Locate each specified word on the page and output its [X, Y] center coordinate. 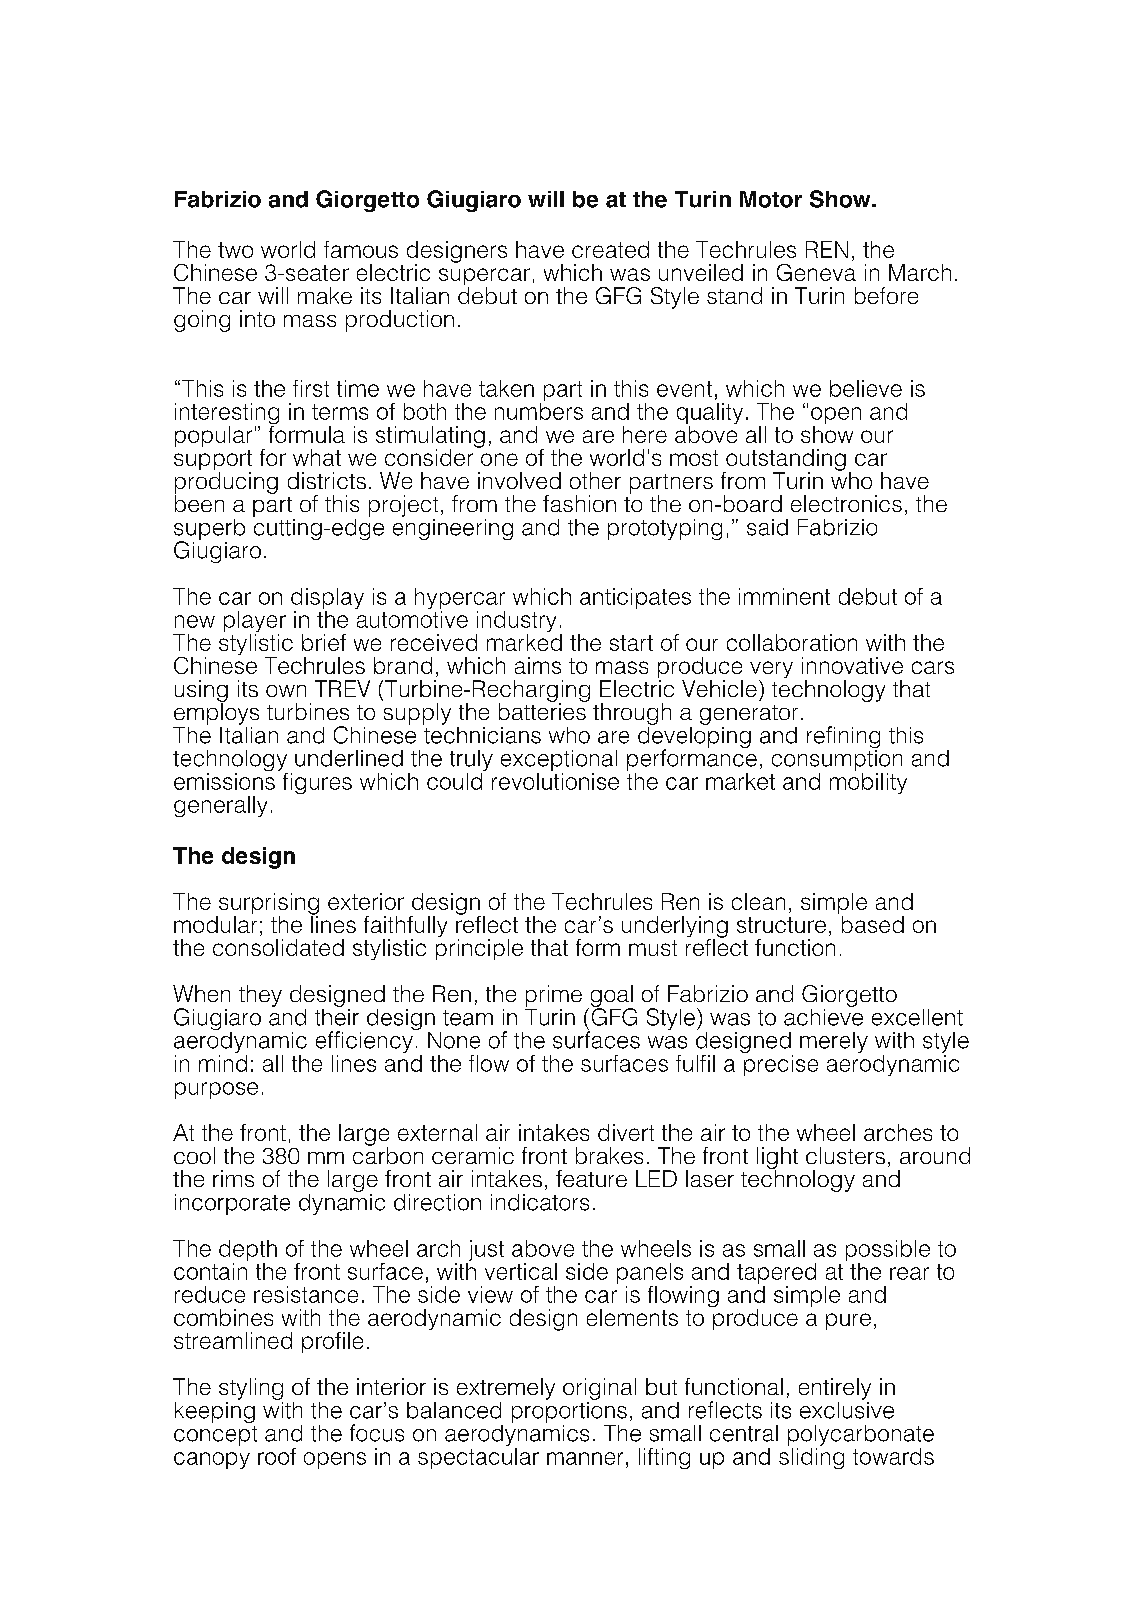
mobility [868, 782]
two [235, 250]
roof [277, 1456]
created [610, 249]
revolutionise [555, 780]
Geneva [816, 272]
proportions [569, 1411]
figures [317, 783]
